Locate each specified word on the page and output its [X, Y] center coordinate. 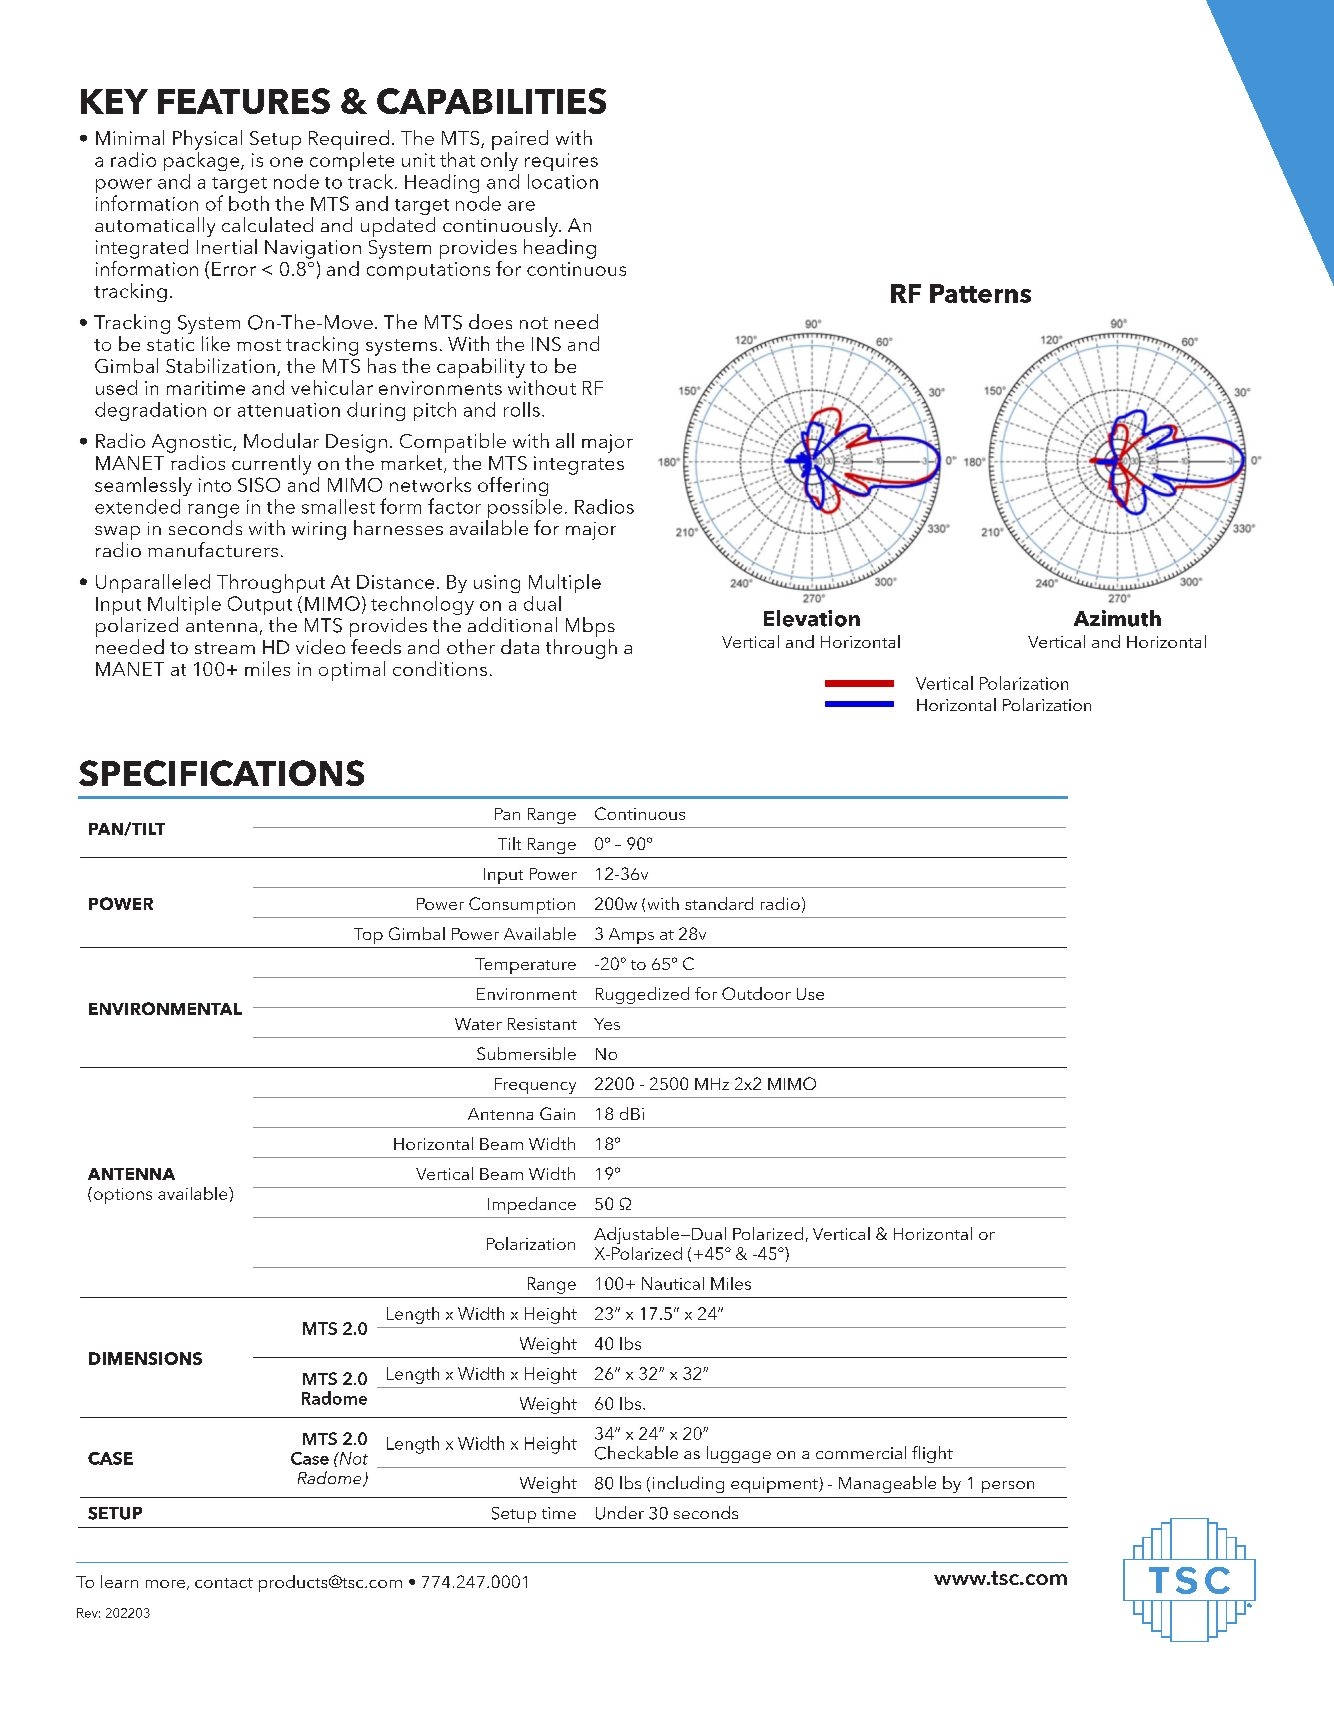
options [121, 1195]
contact [224, 1583]
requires [561, 162]
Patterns [980, 293]
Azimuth [1117, 618]
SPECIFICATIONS [221, 773]
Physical [207, 140]
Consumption [522, 905]
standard [719, 903]
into [215, 485]
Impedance [532, 1205]
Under [620, 1513]
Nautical [673, 1283]
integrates [579, 465]
